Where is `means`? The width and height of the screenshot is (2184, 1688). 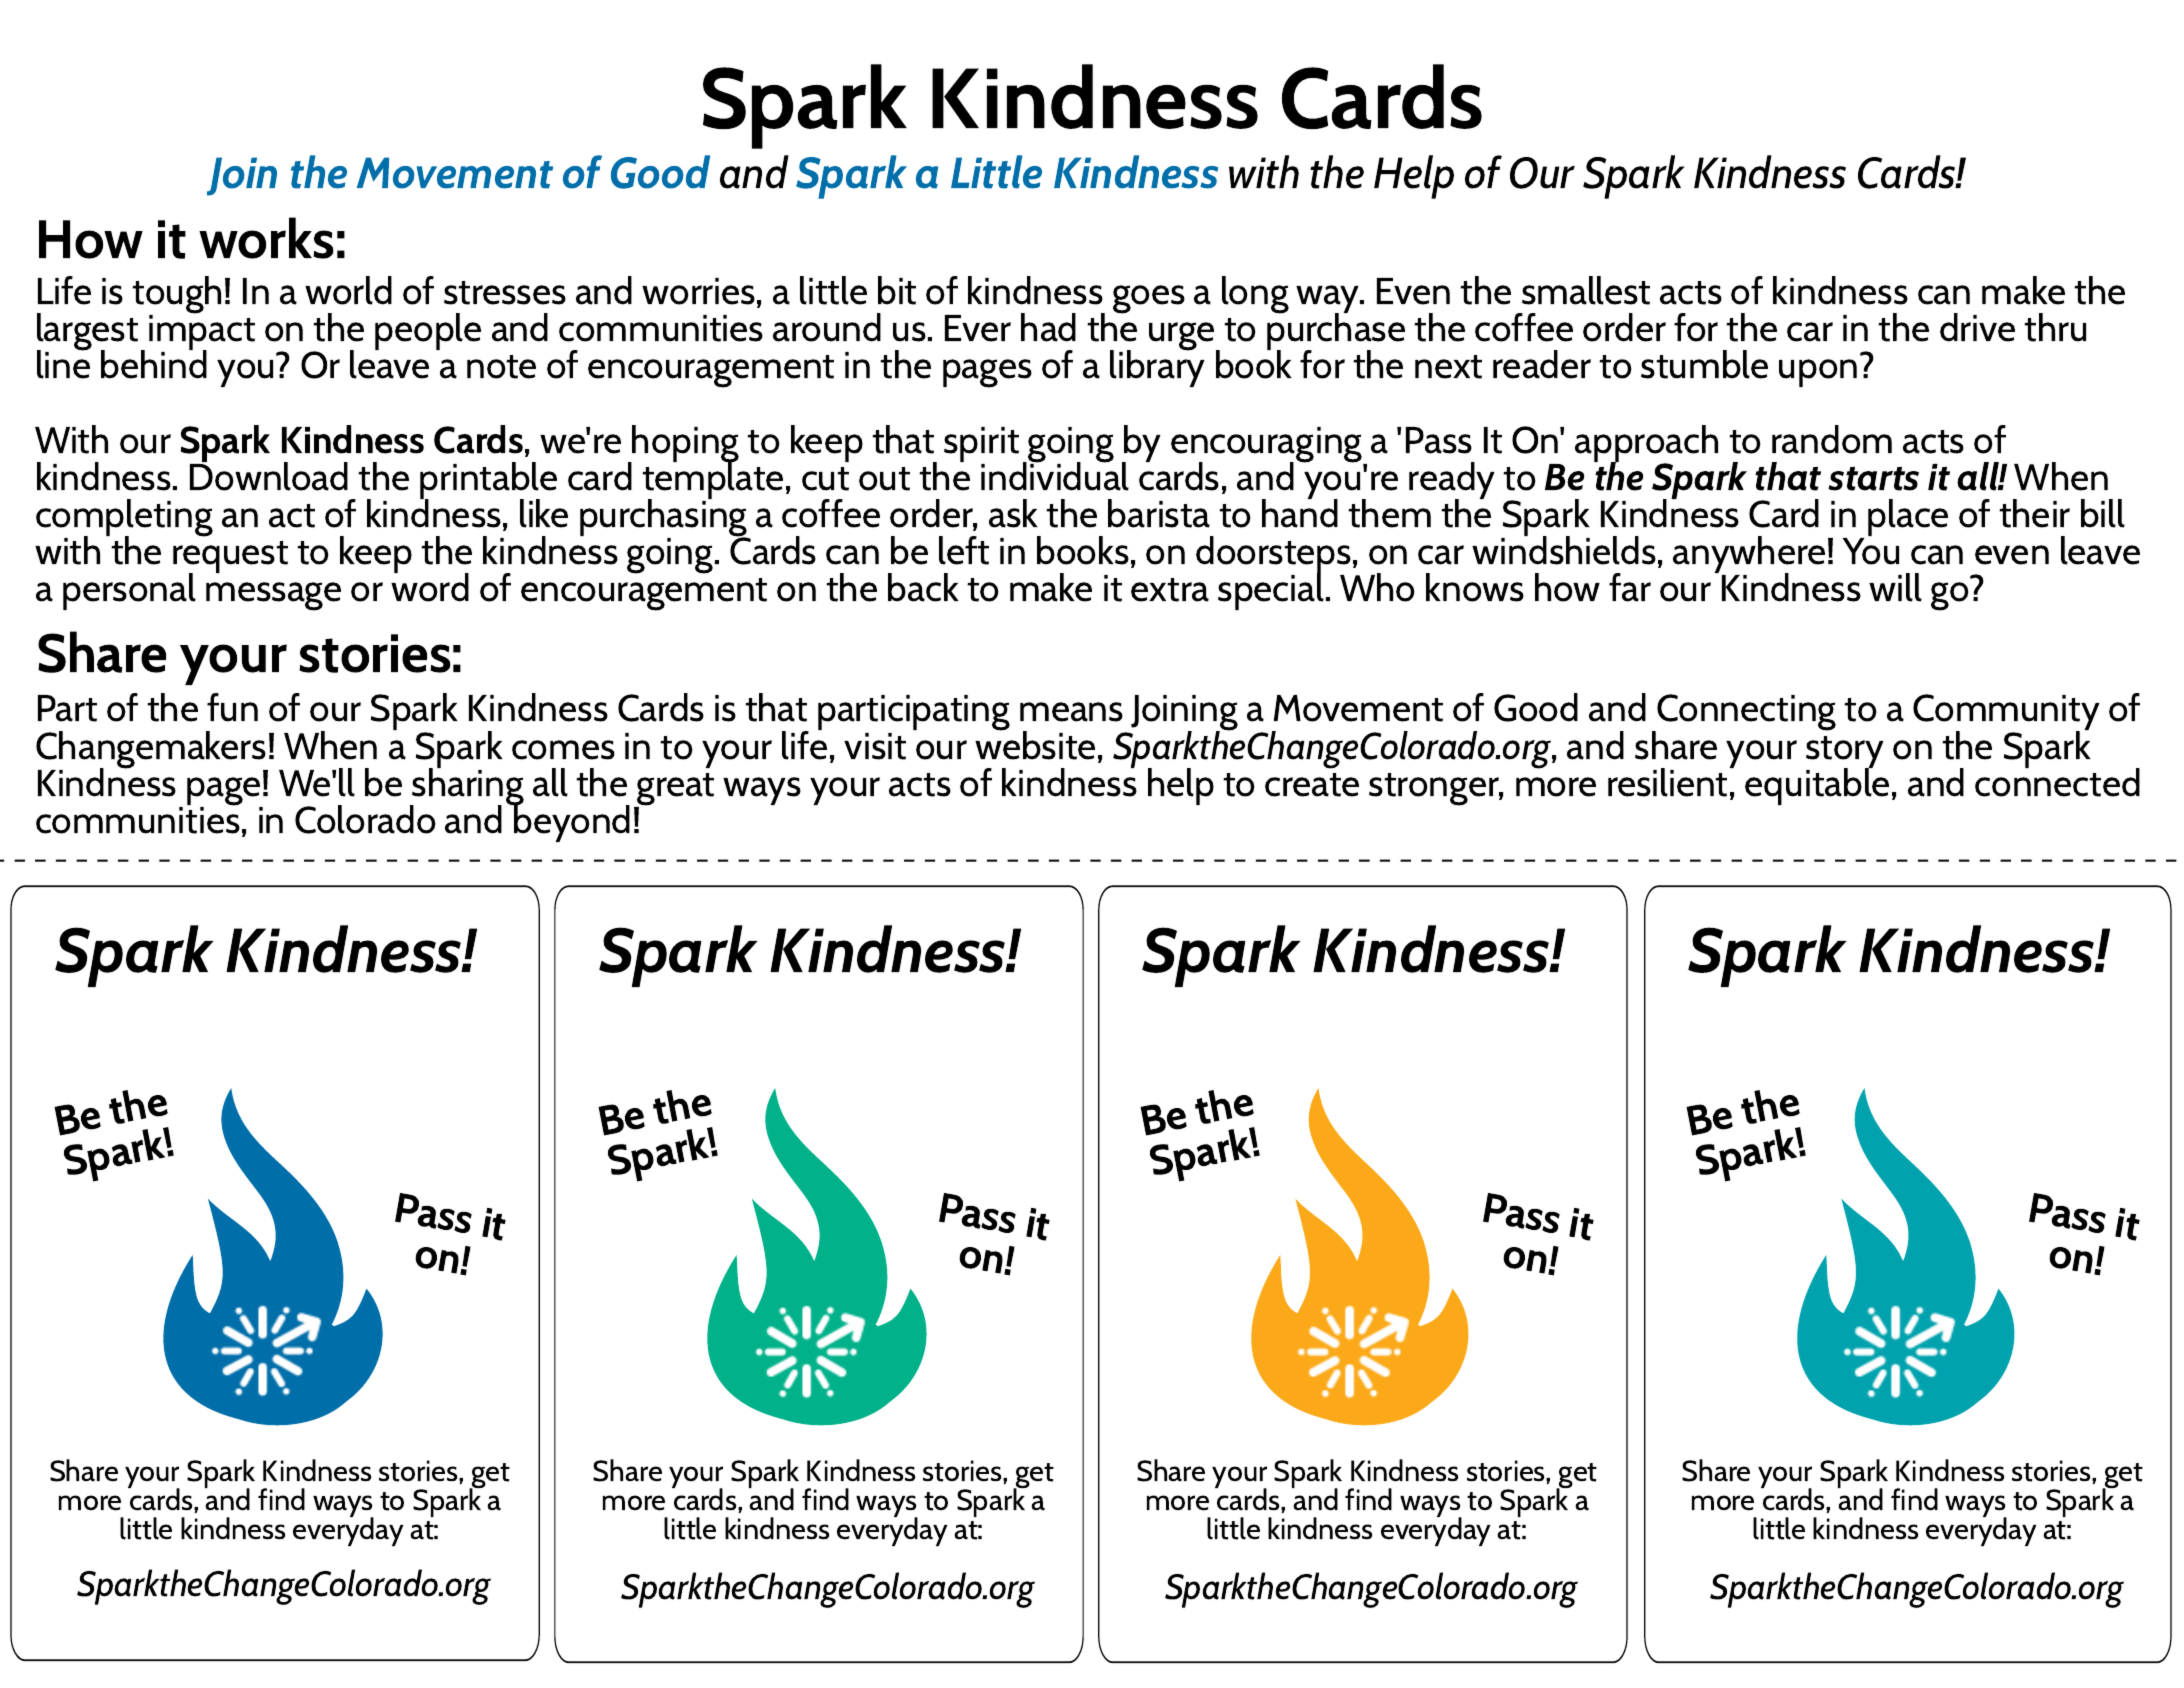
means is located at coordinates (1071, 712).
